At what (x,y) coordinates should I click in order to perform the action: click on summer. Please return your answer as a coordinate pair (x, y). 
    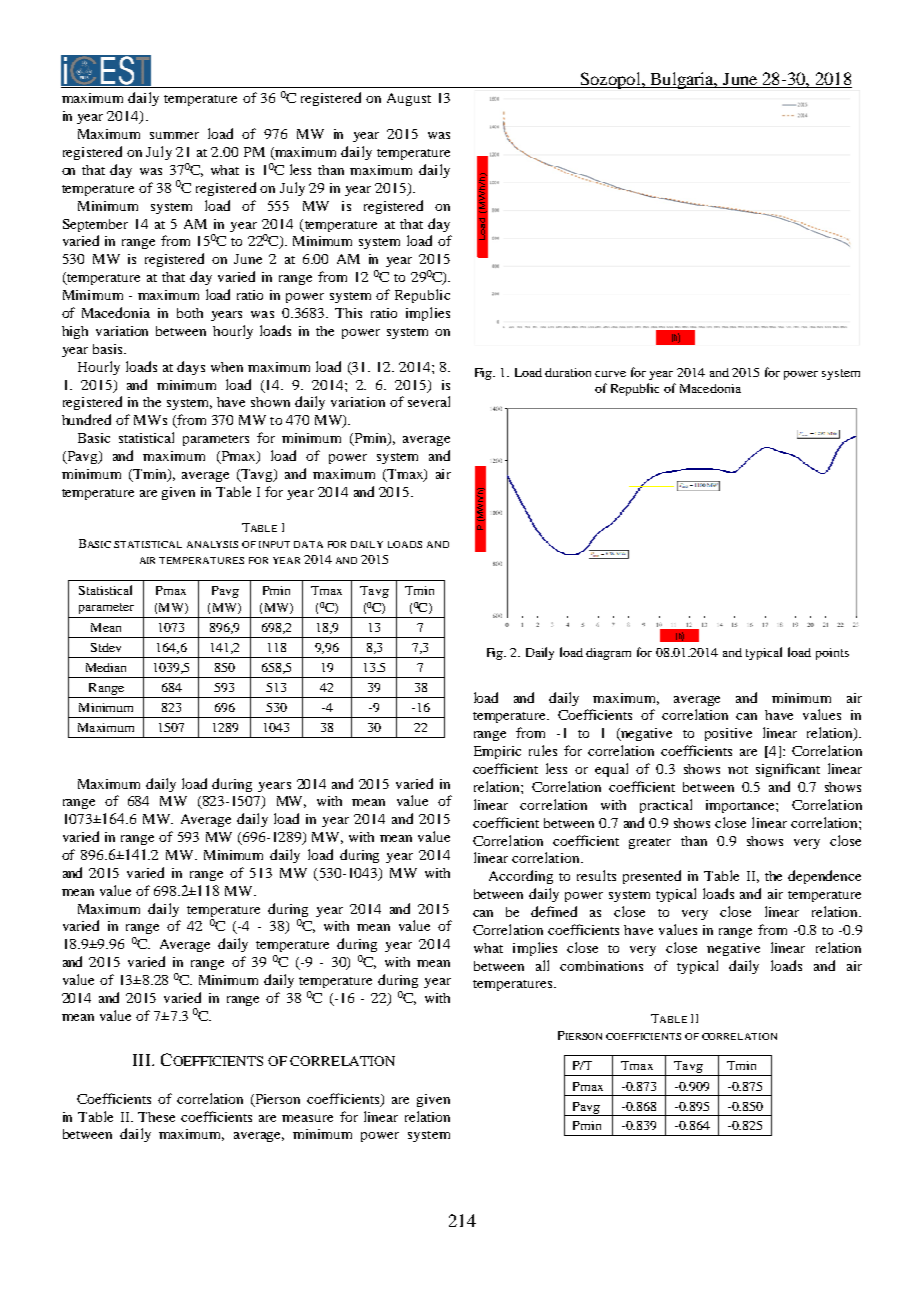
    Looking at the image, I should click on (174, 135).
